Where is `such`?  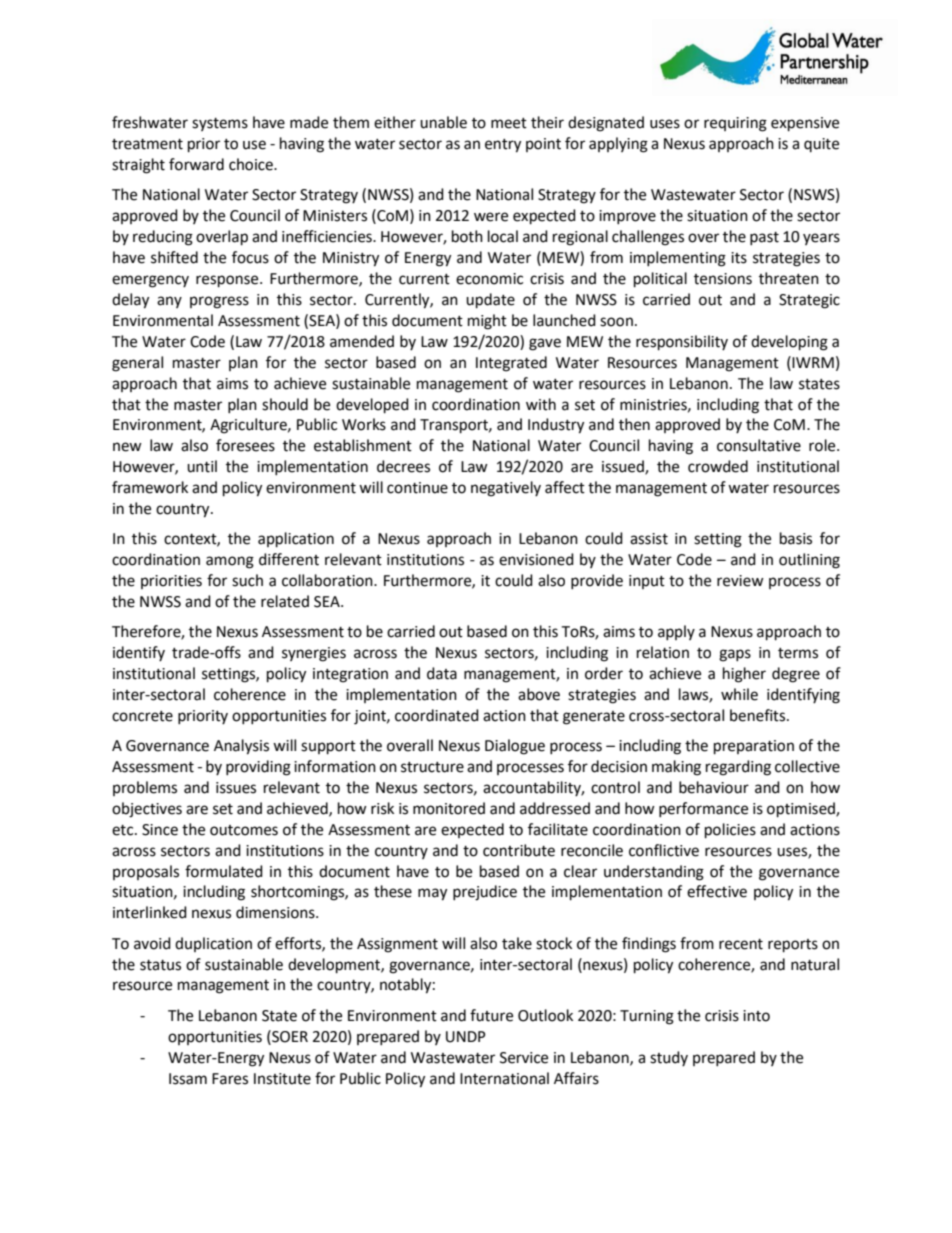
such is located at coordinates (247, 580).
